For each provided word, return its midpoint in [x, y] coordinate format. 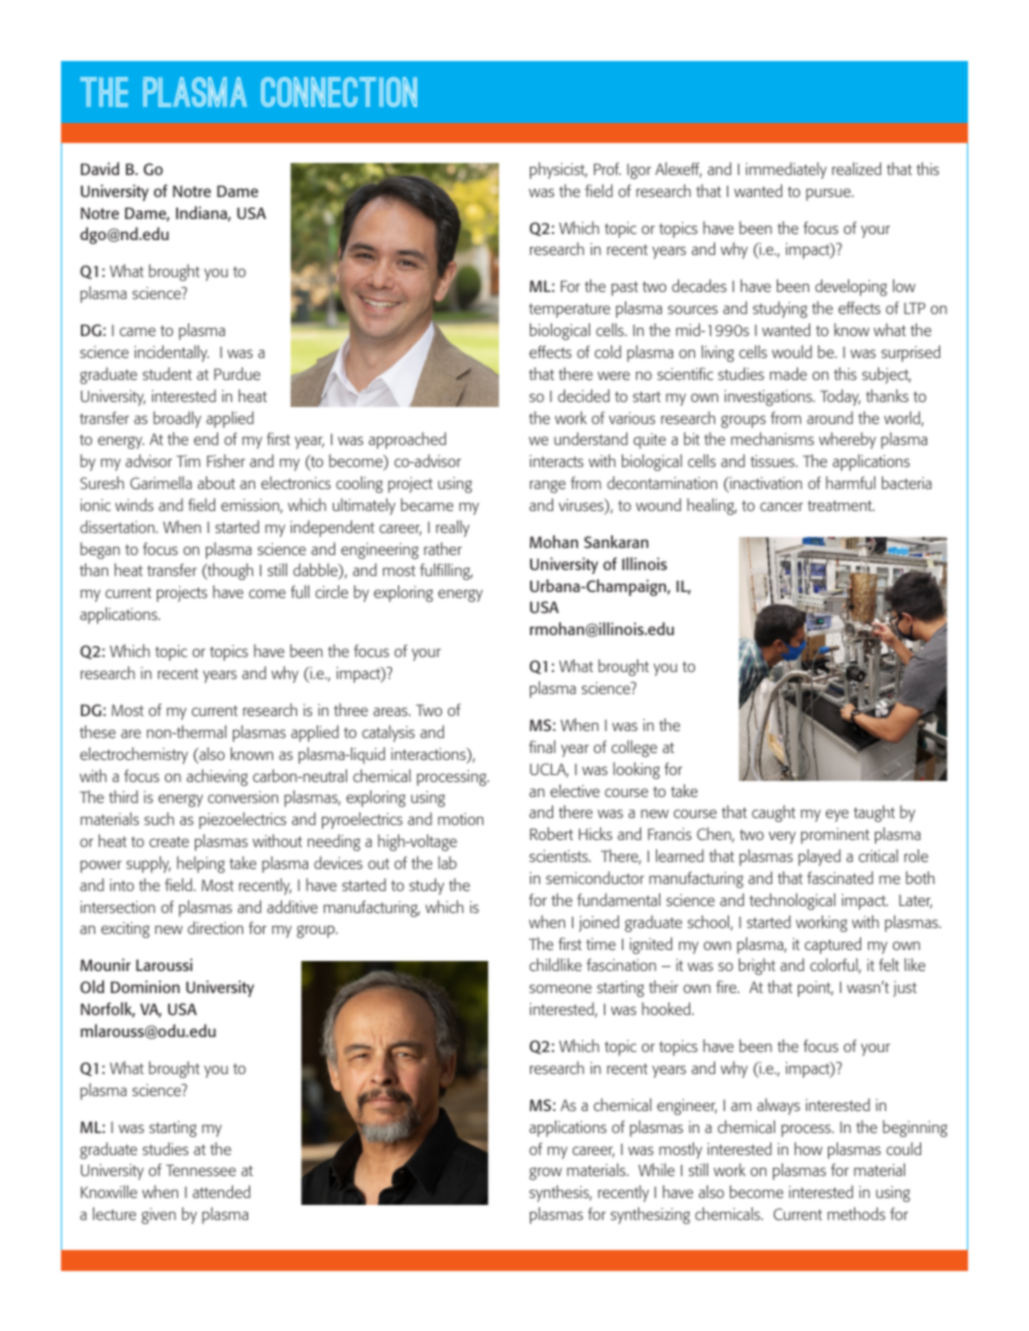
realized [856, 168]
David [100, 168]
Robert [551, 833]
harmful [851, 482]
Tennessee [201, 1170]
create [169, 841]
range [548, 486]
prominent [835, 836]
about [216, 482]
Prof [607, 168]
